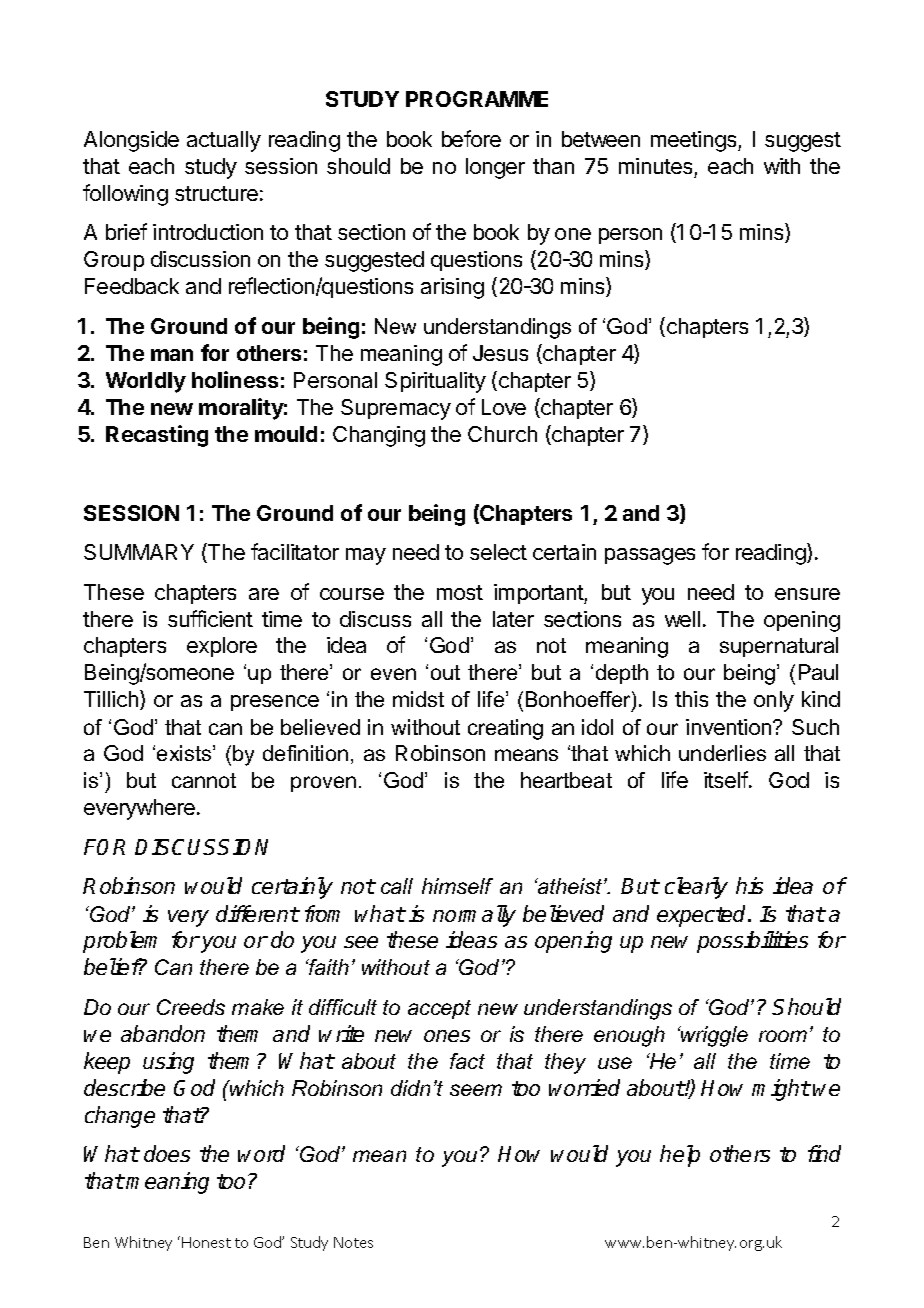  What do you see at coordinates (471, 138) in the page?
I see `before` at bounding box center [471, 138].
